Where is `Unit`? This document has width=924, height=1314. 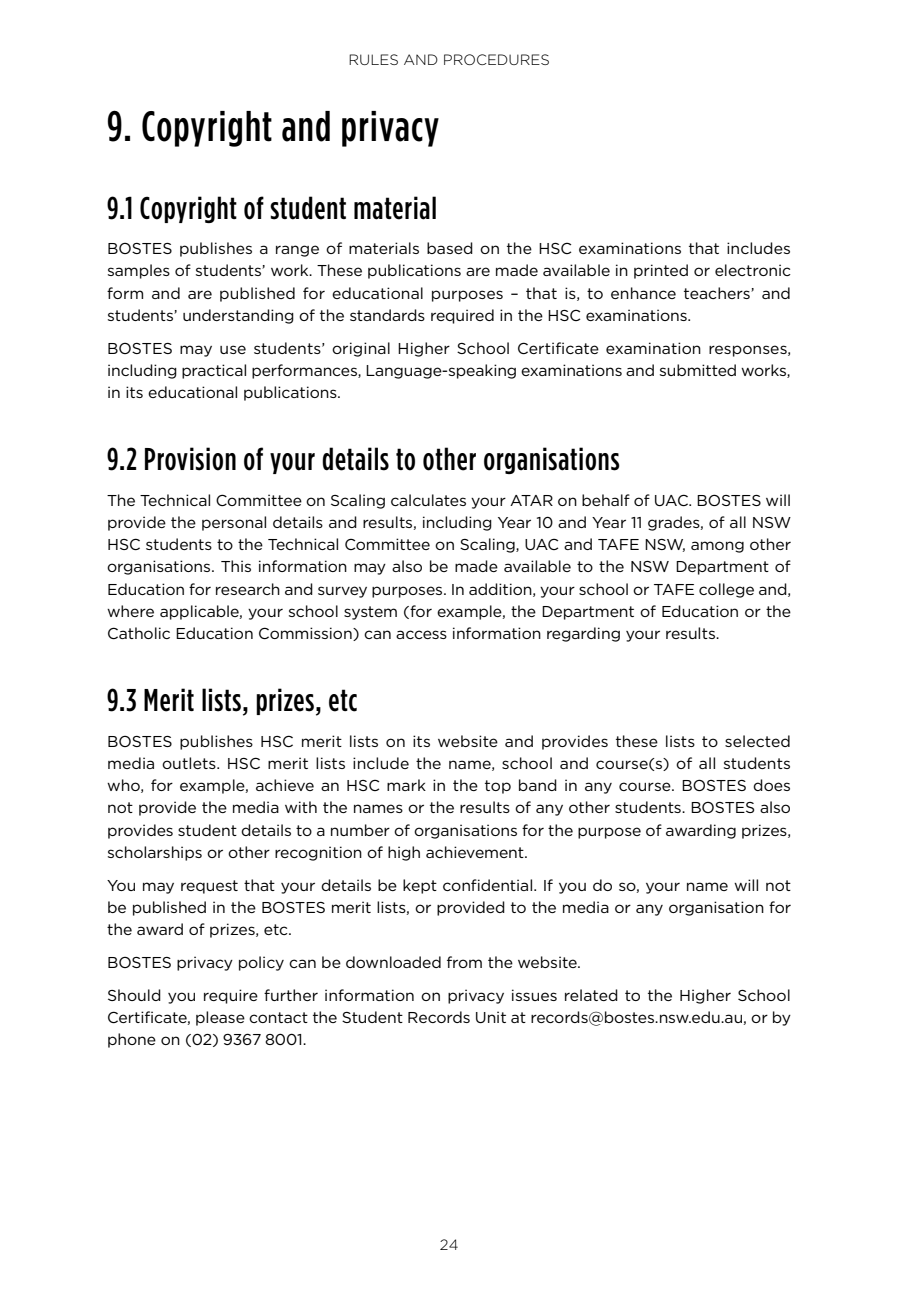
Unit is located at coordinates (491, 1017).
